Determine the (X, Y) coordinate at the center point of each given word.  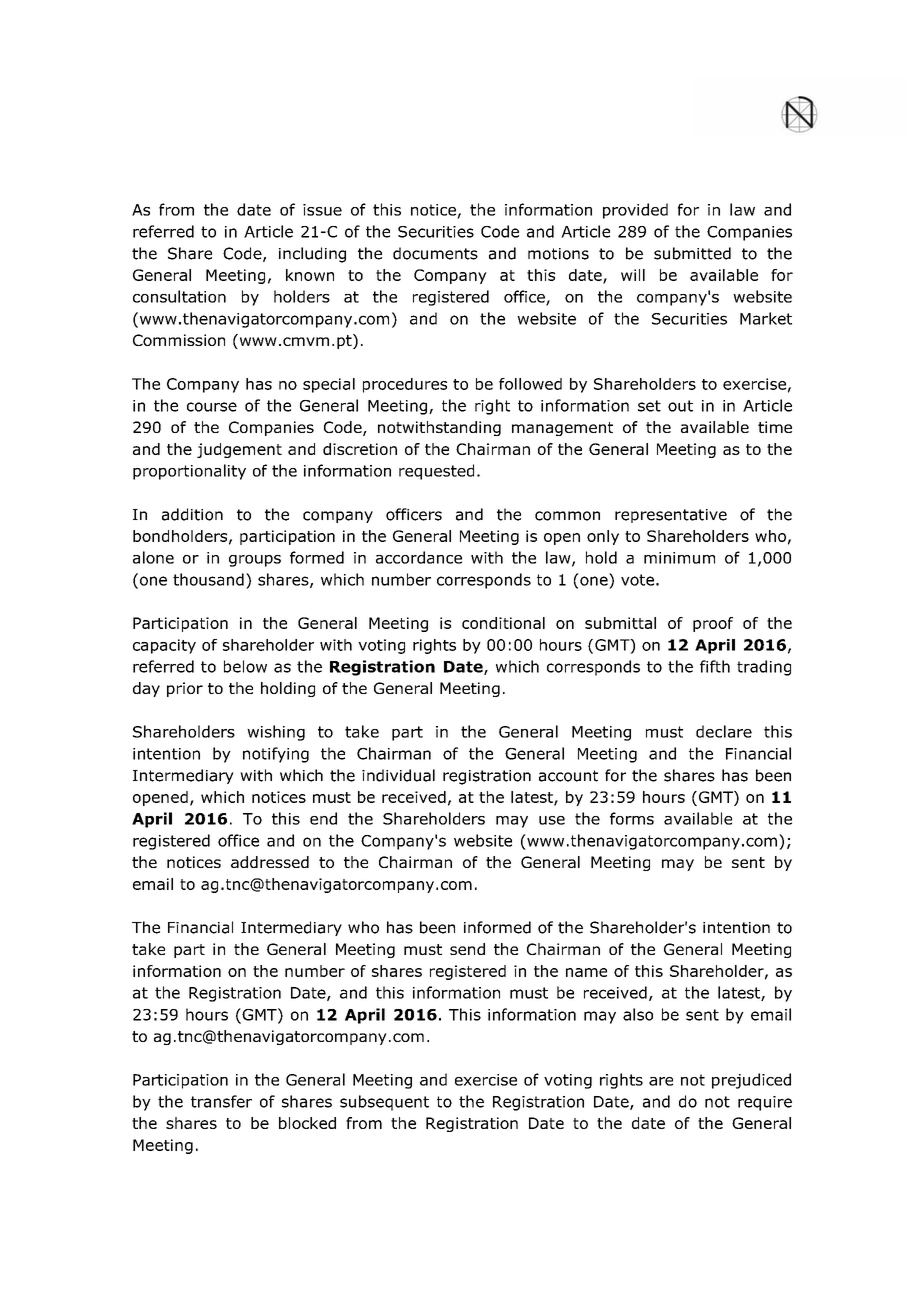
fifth (715, 666)
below (245, 666)
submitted (692, 253)
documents (435, 253)
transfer (221, 1101)
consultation (179, 296)
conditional (503, 623)
